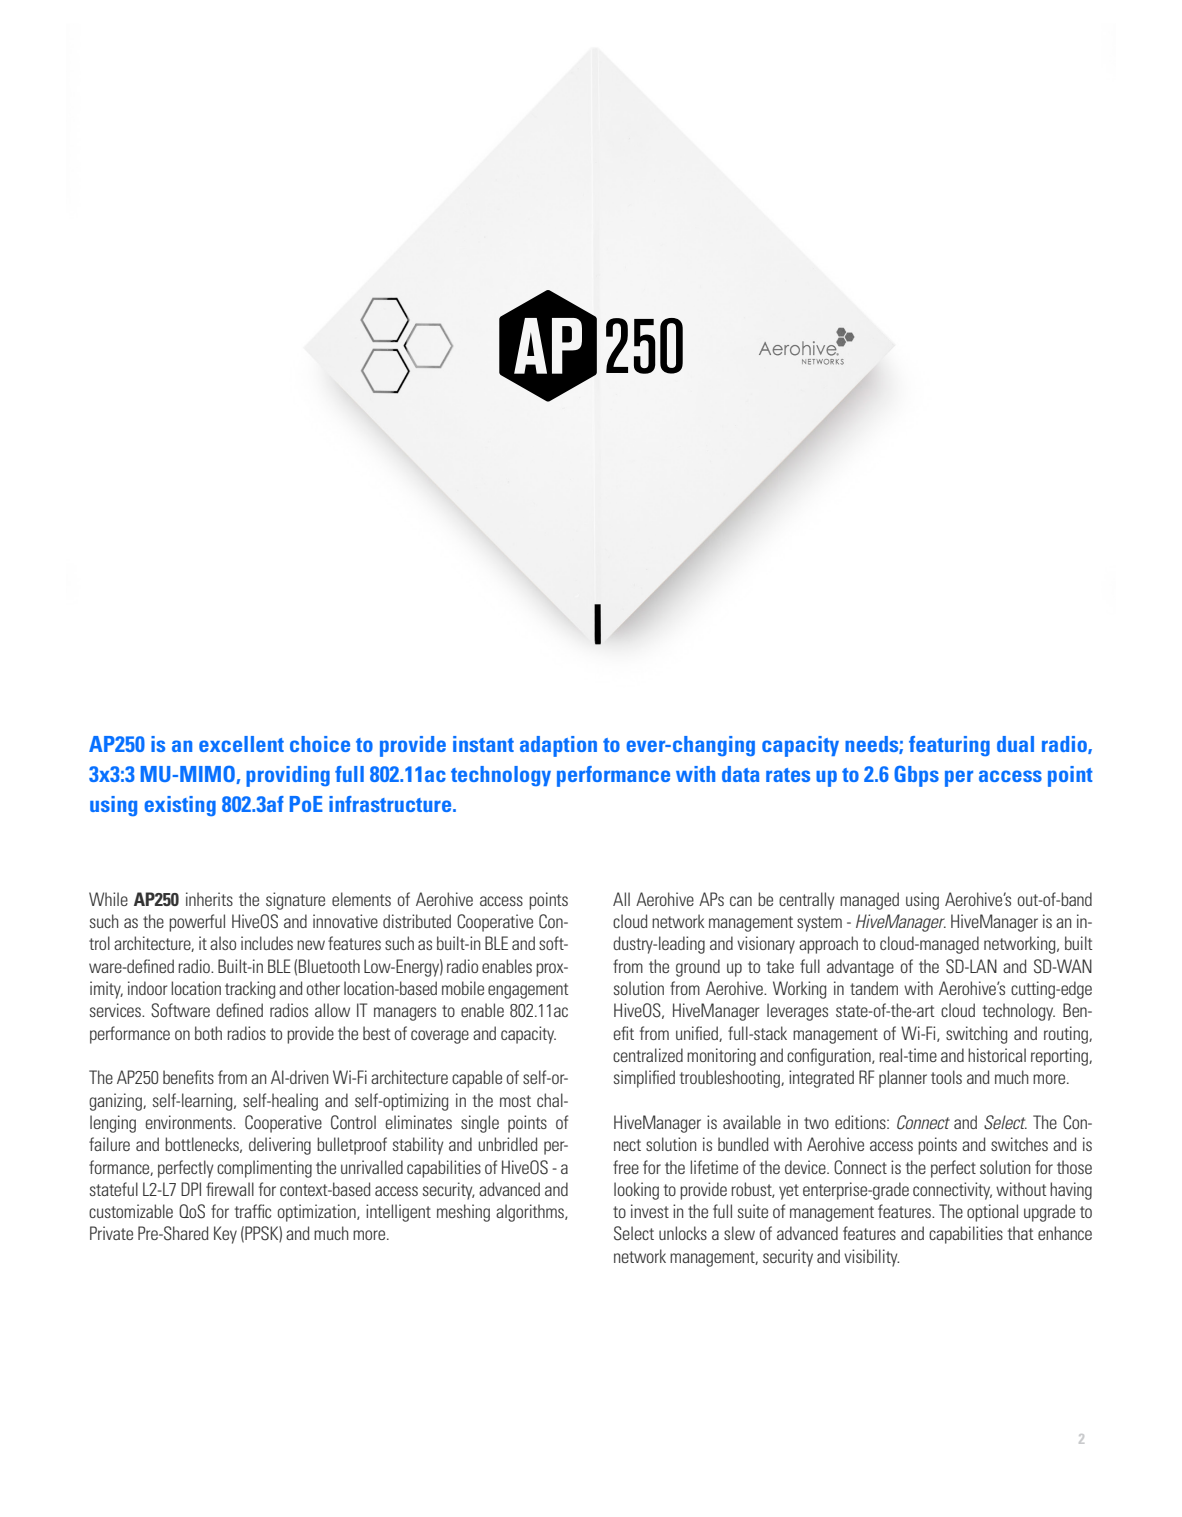  I want to click on tracking, so click(250, 990).
